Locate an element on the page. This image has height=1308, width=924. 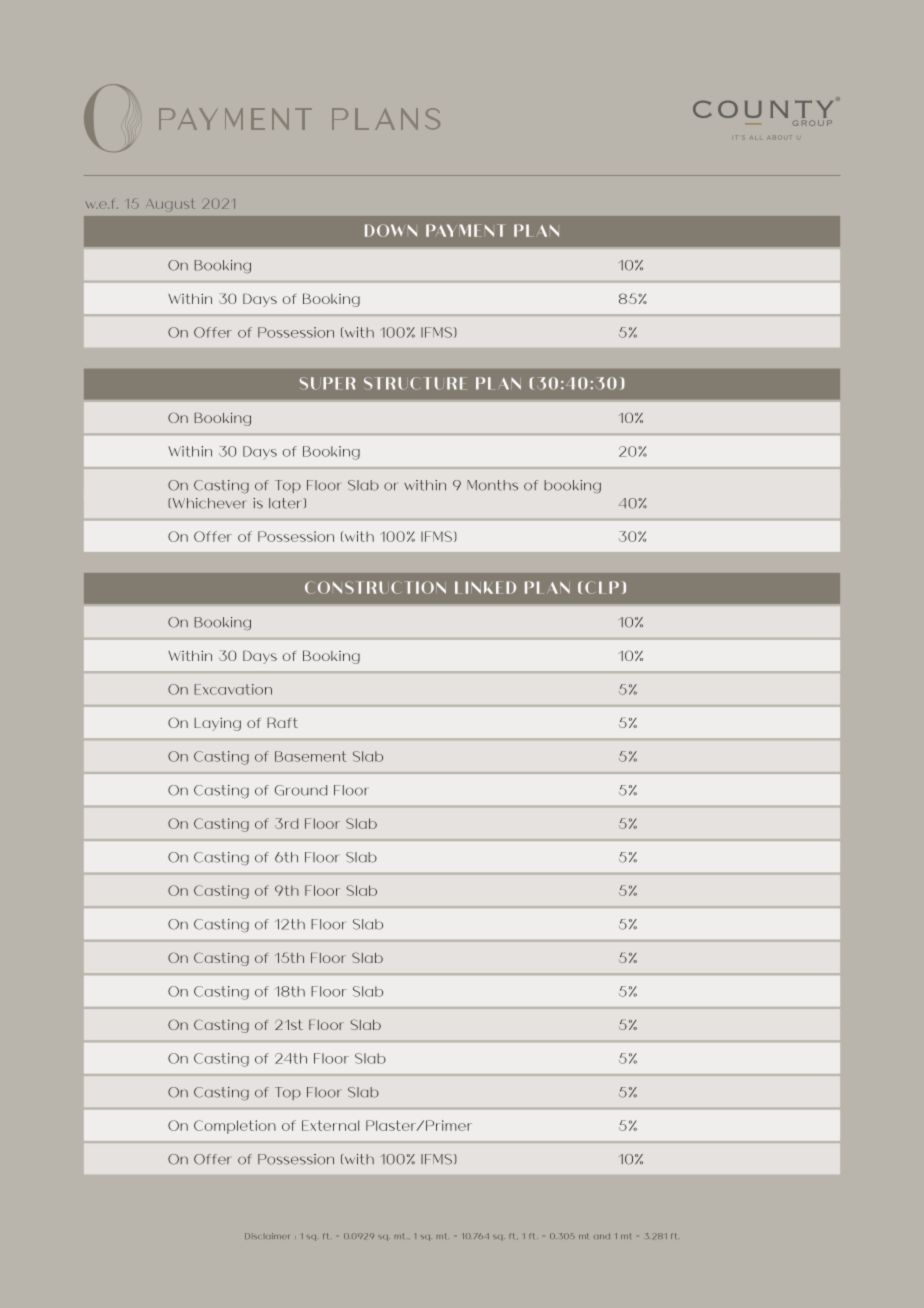
Disclaimer is located at coordinates (267, 1236).
